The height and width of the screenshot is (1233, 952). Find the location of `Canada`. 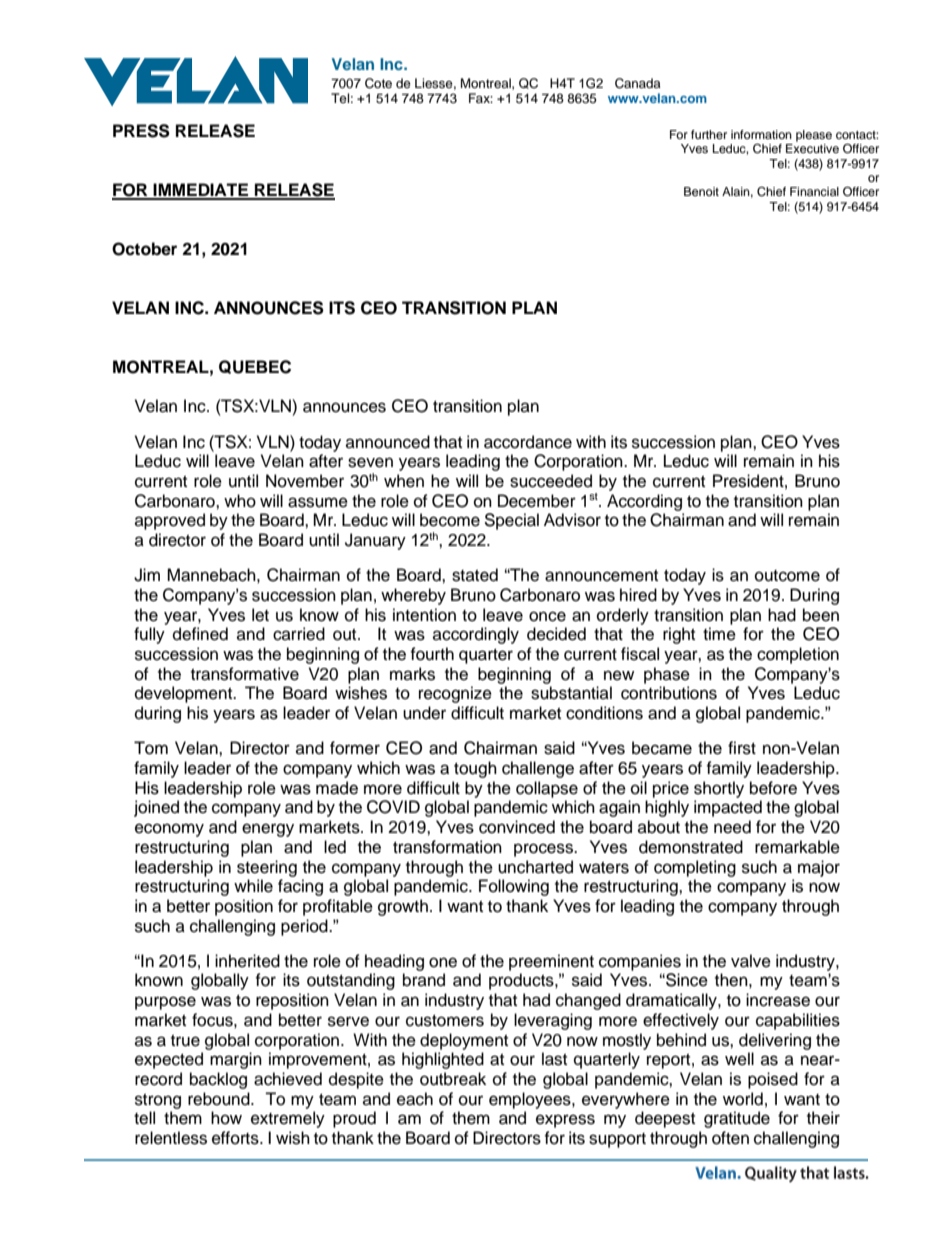

Canada is located at coordinates (638, 83).
